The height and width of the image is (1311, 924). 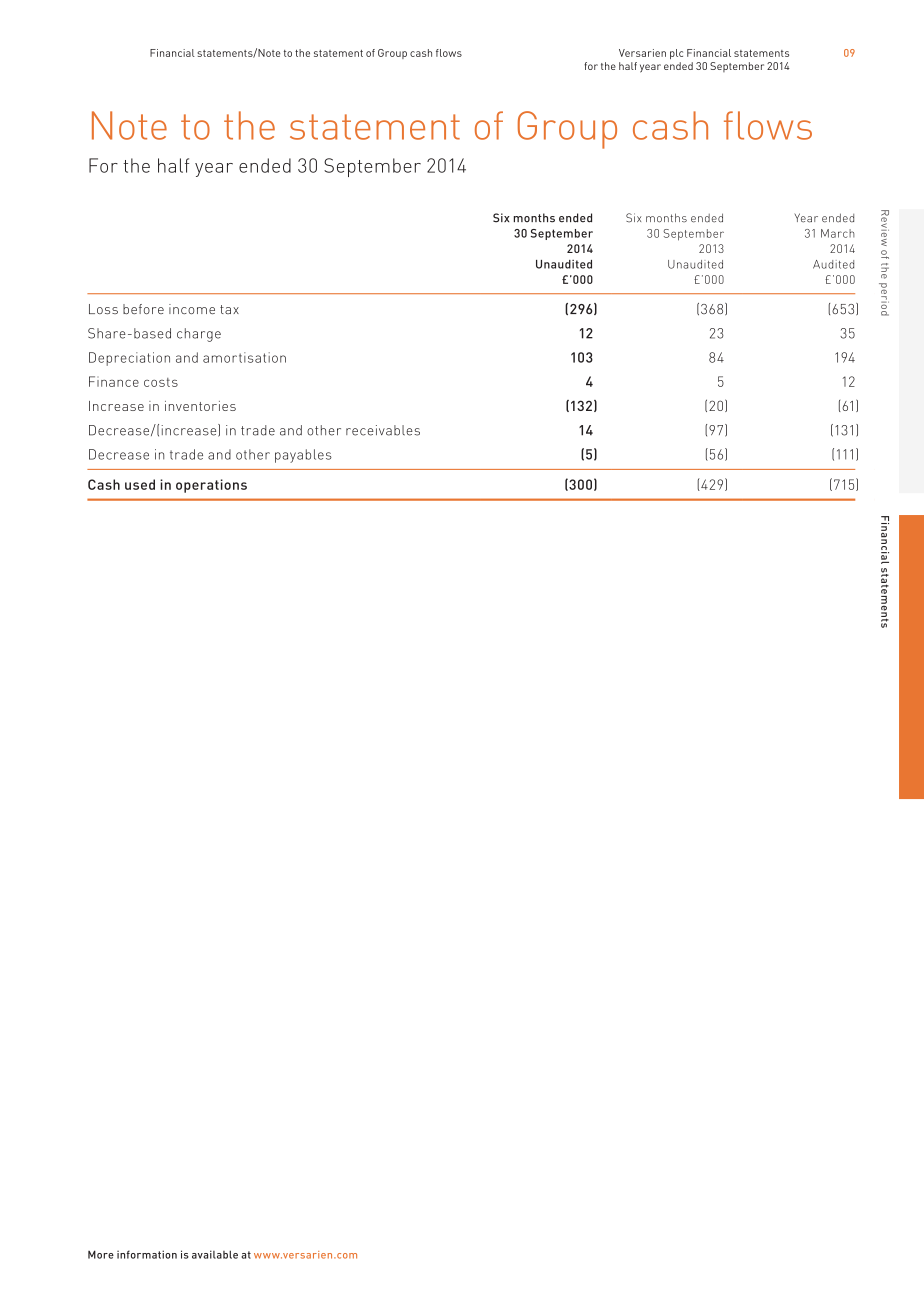 I want to click on plc, so click(x=676, y=54).
